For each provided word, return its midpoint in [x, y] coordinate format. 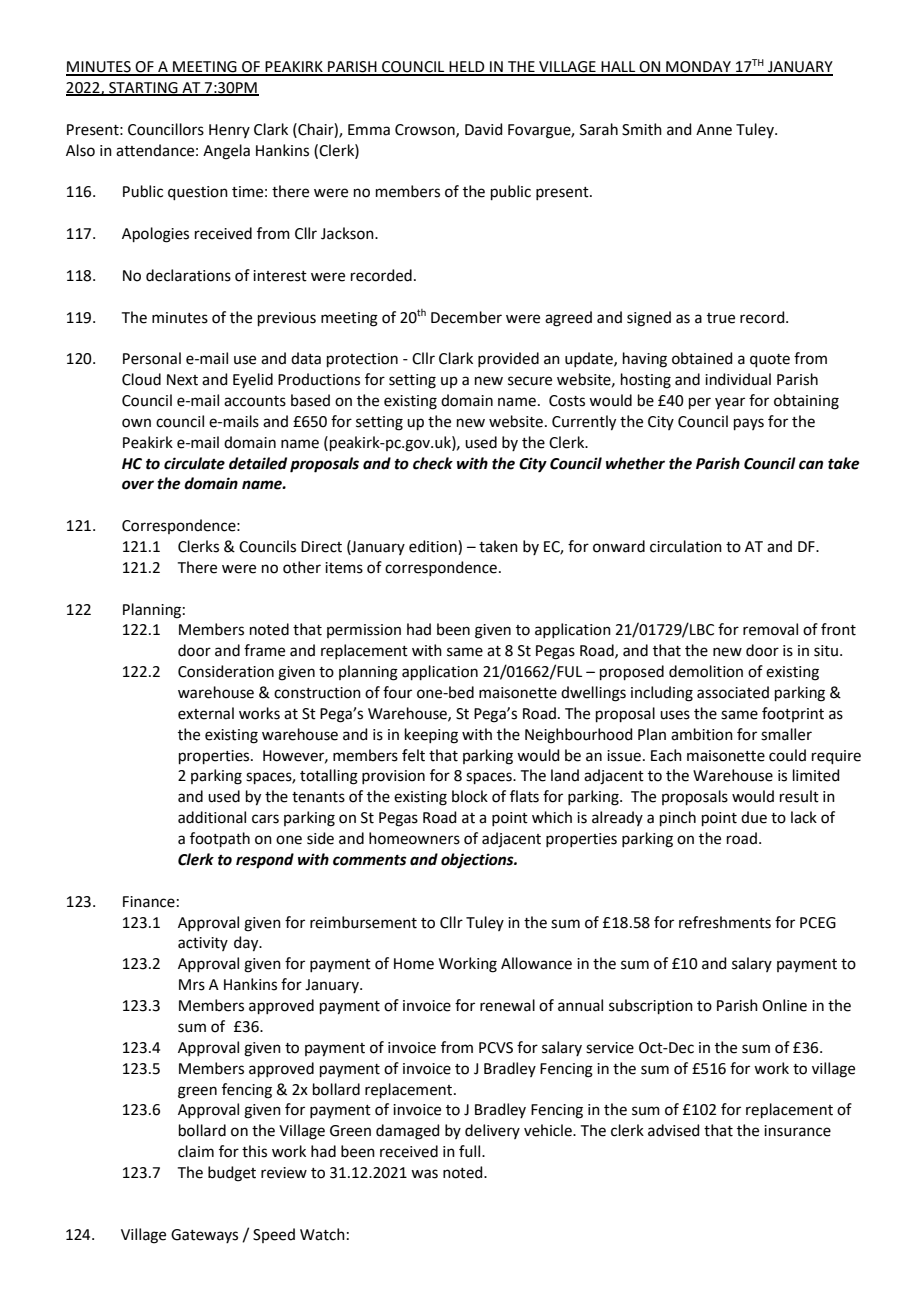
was [424, 1174]
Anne [714, 130]
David [484, 129]
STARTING [143, 89]
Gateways [204, 1236]
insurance [797, 1131]
